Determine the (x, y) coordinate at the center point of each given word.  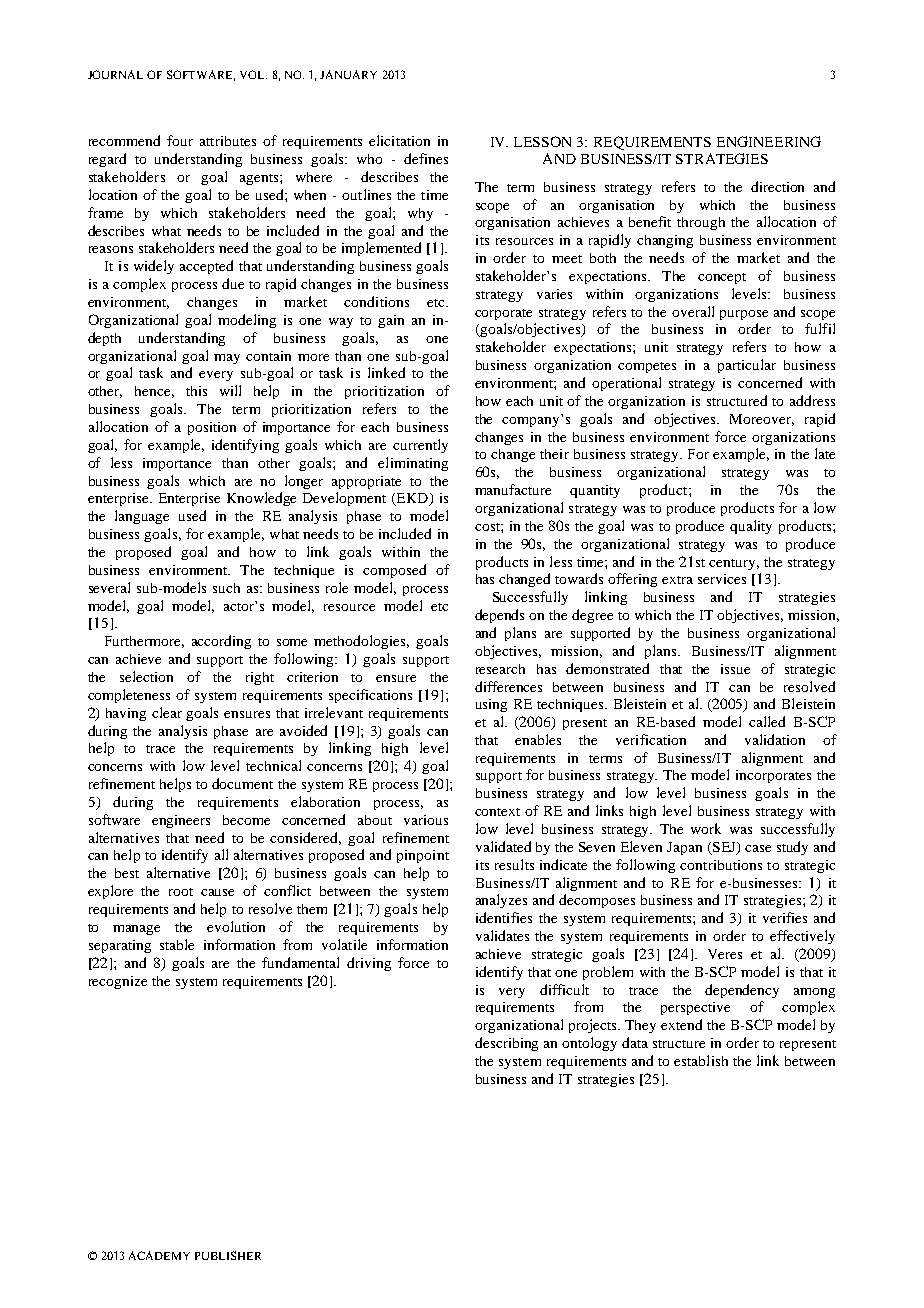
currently (420, 446)
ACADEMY (159, 1255)
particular (747, 366)
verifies (785, 917)
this (196, 391)
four (180, 140)
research (500, 669)
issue (735, 669)
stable (177, 944)
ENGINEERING (769, 141)
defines (426, 158)
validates (502, 935)
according (221, 642)
